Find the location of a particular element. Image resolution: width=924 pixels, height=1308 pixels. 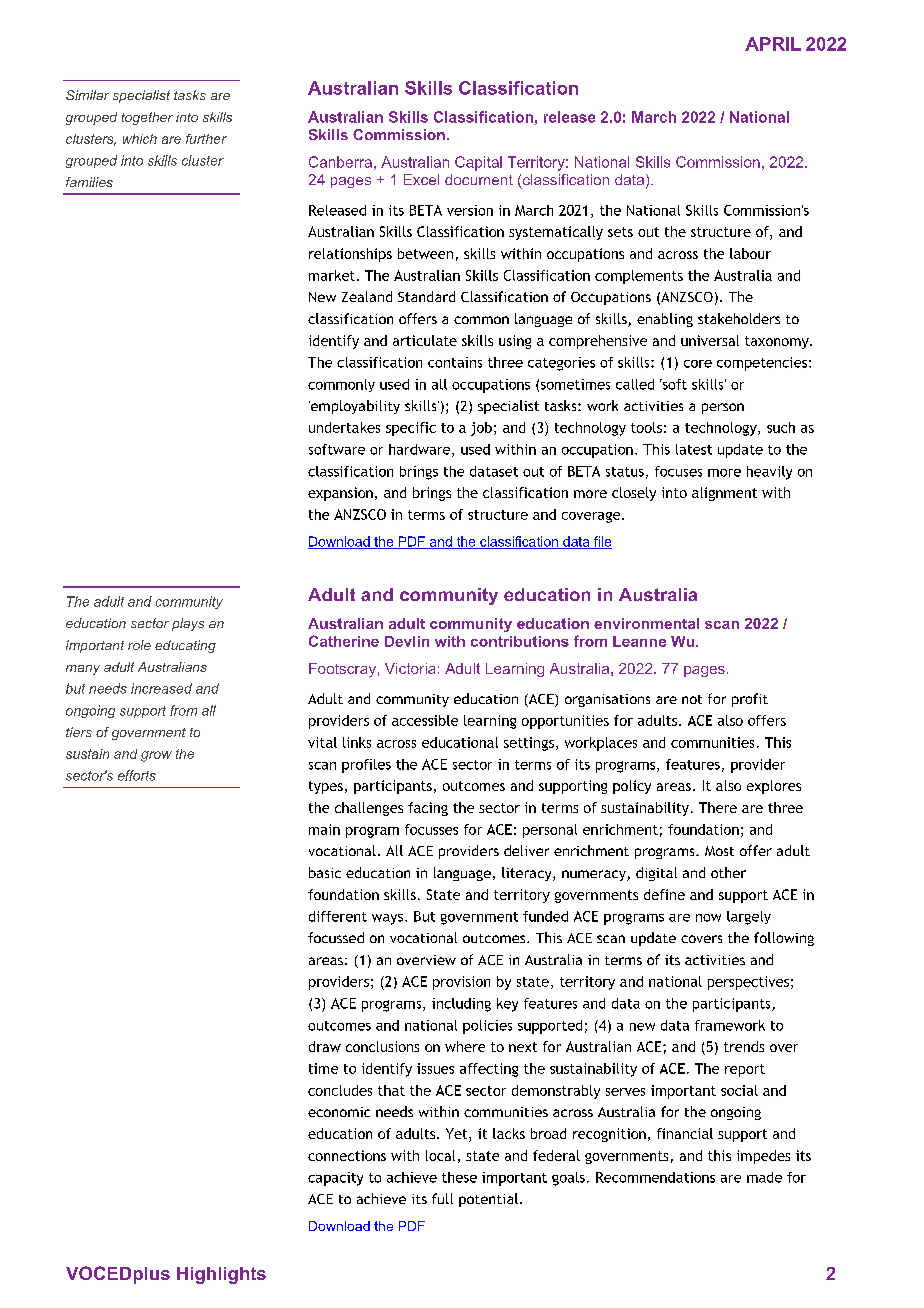

not is located at coordinates (692, 699).
